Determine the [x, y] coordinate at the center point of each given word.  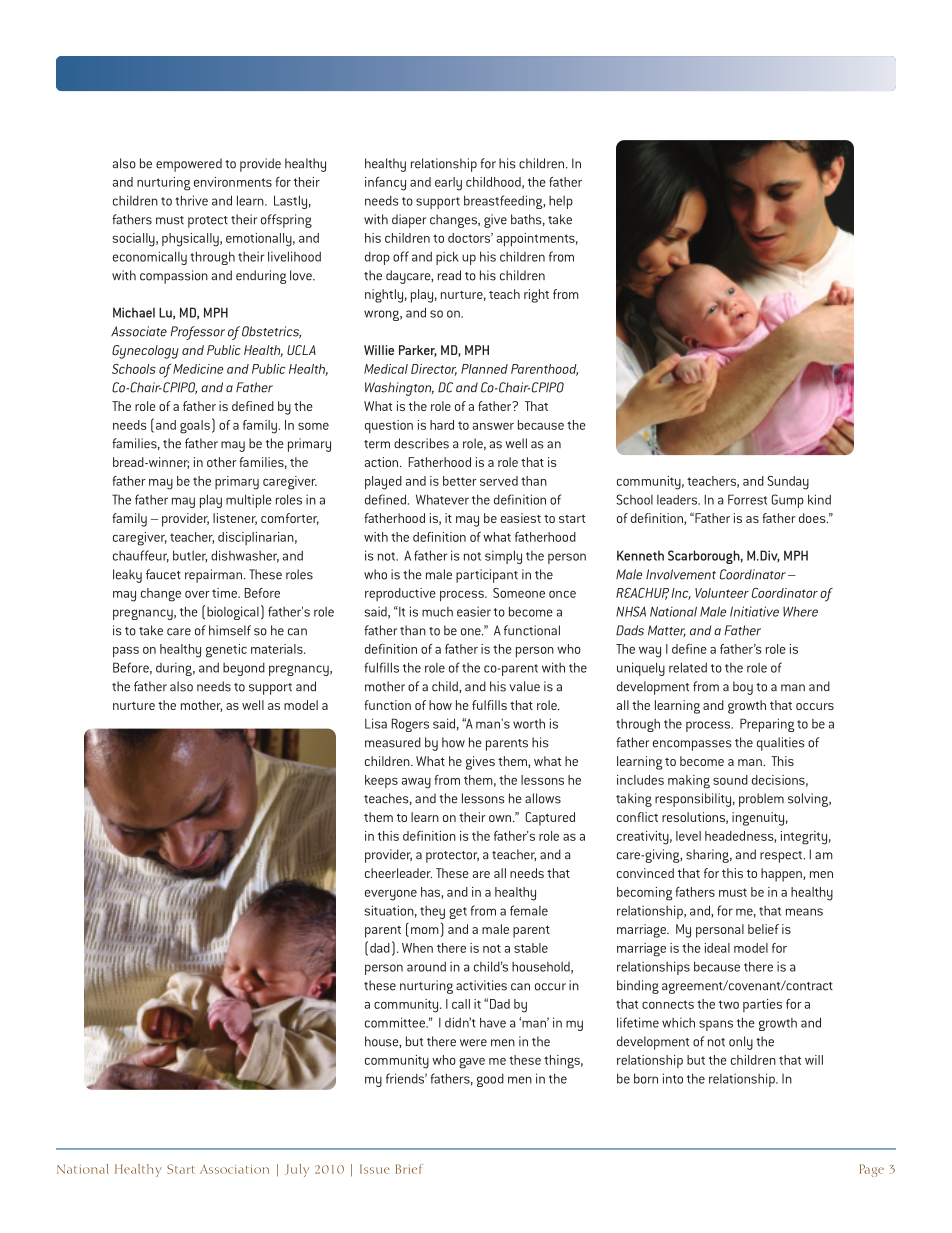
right [536, 296]
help [561, 202]
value [524, 686]
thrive [191, 200]
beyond [244, 669]
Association [234, 1169]
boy [743, 688]
